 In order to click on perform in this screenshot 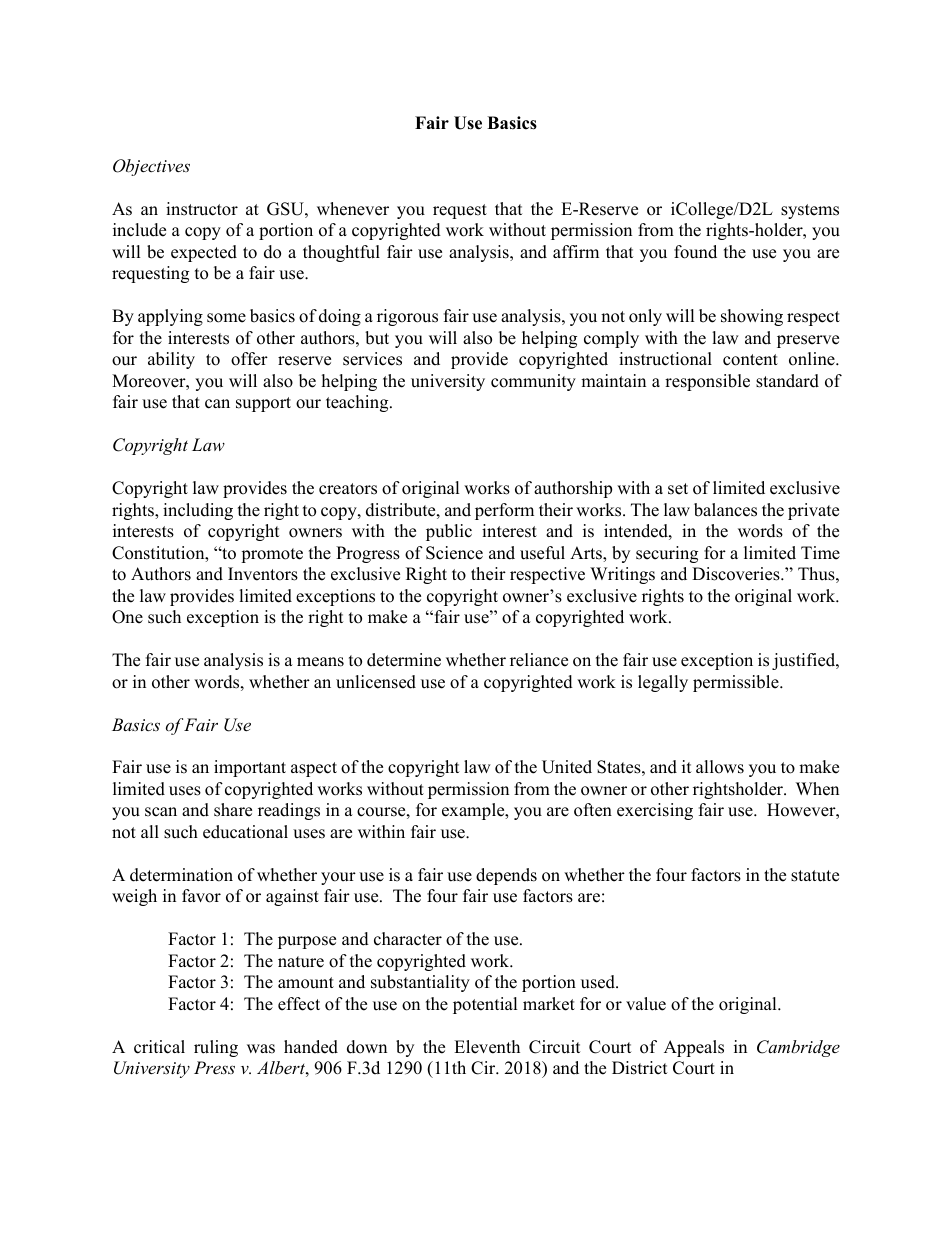, I will do `click(504, 511)`.
